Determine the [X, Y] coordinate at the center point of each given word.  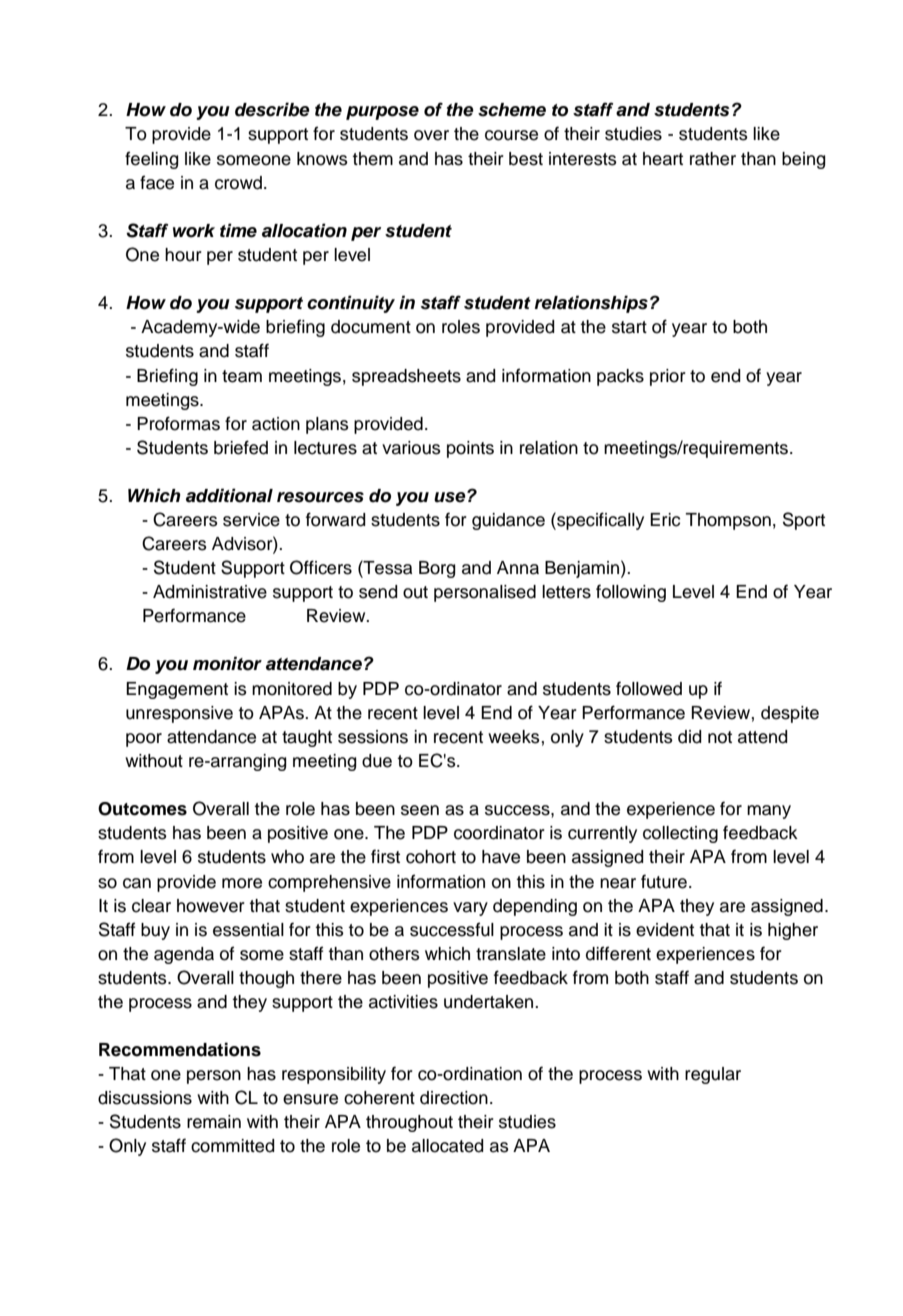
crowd [238, 183]
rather [713, 159]
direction [454, 1098]
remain [214, 1122]
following [631, 593]
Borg [437, 569]
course [511, 135]
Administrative [210, 592]
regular [713, 1075]
